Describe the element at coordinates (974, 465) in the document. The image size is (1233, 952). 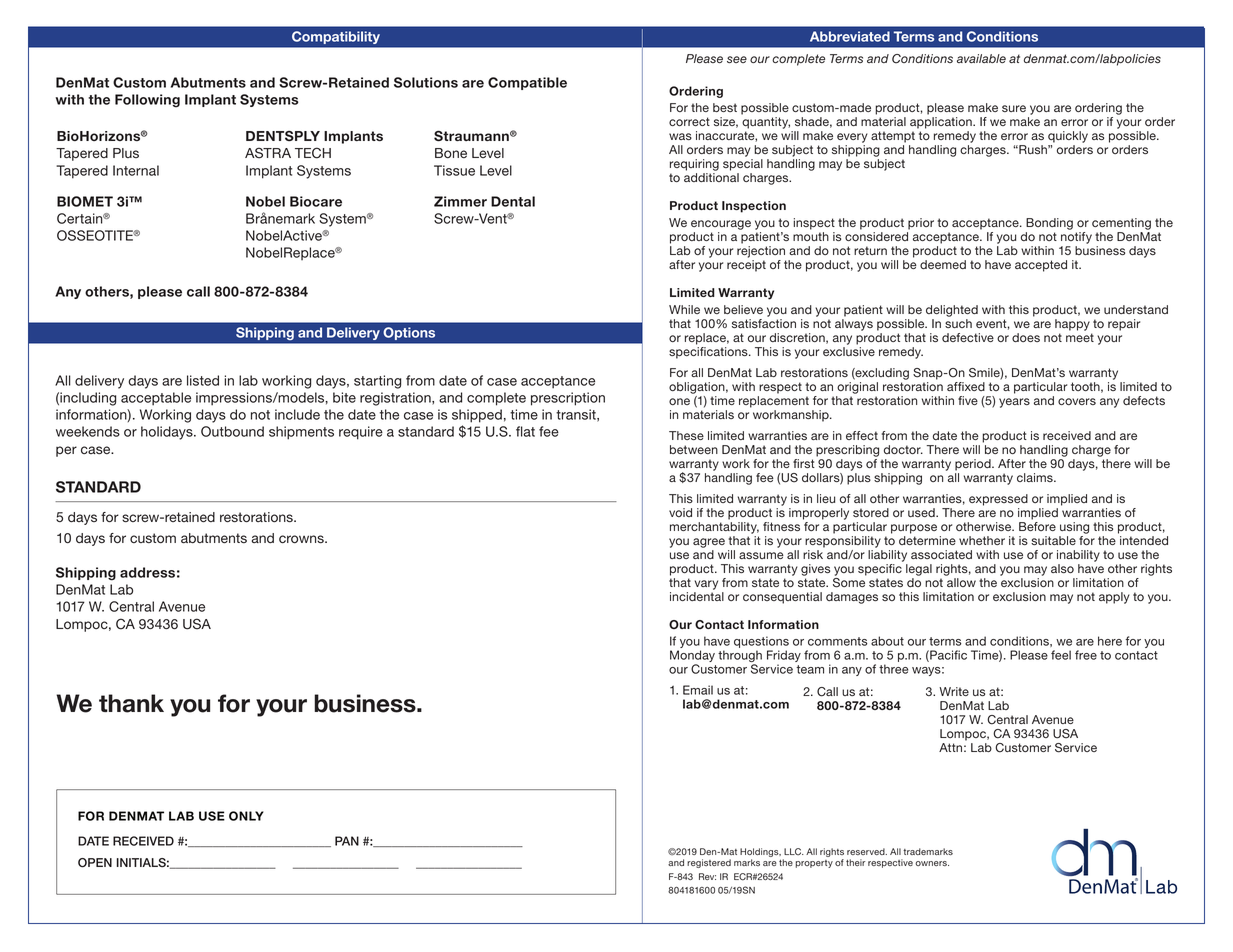
I see `period` at that location.
